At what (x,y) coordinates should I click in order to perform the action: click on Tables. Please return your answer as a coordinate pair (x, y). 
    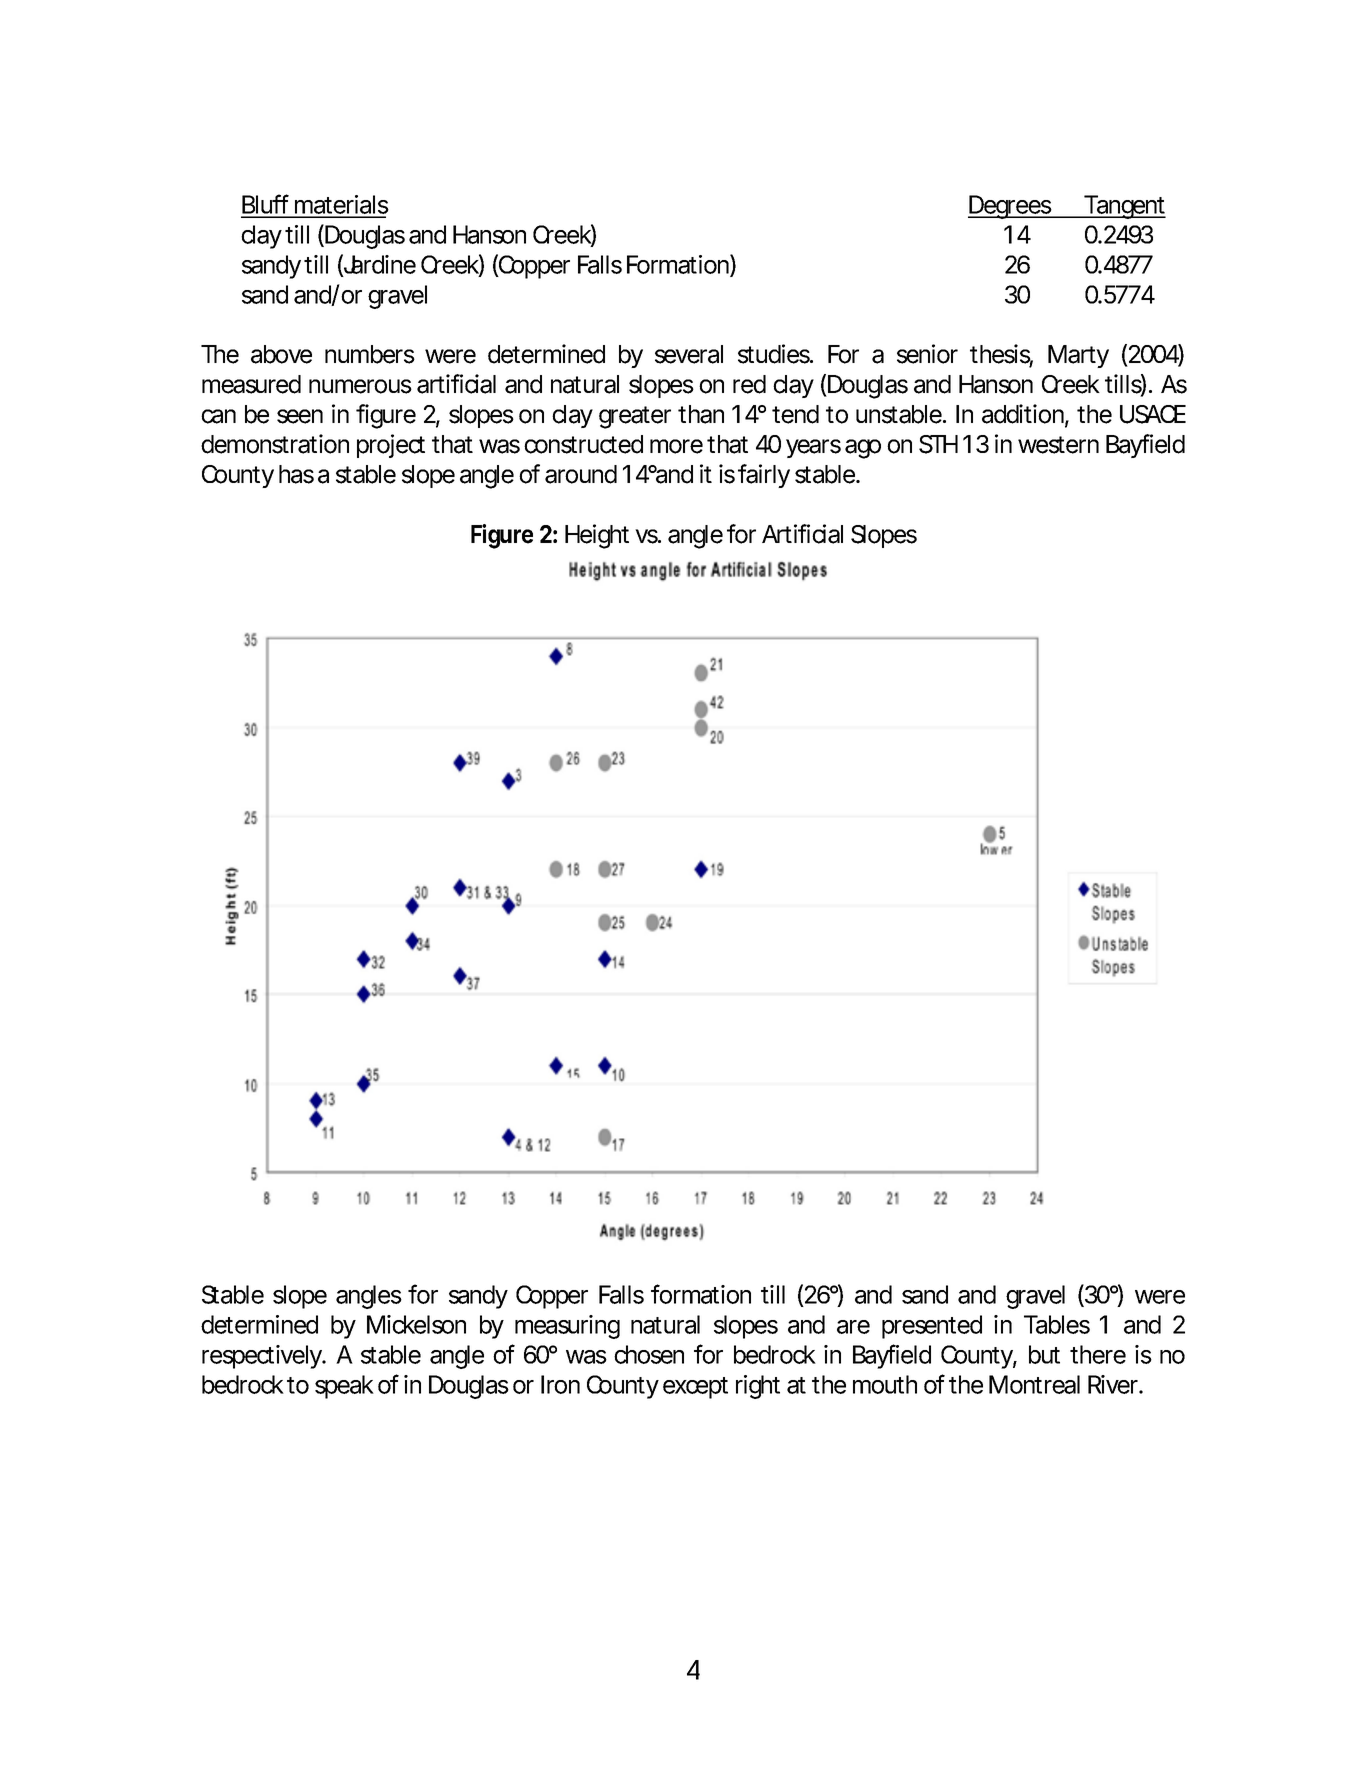
    Looking at the image, I should click on (1057, 1324).
